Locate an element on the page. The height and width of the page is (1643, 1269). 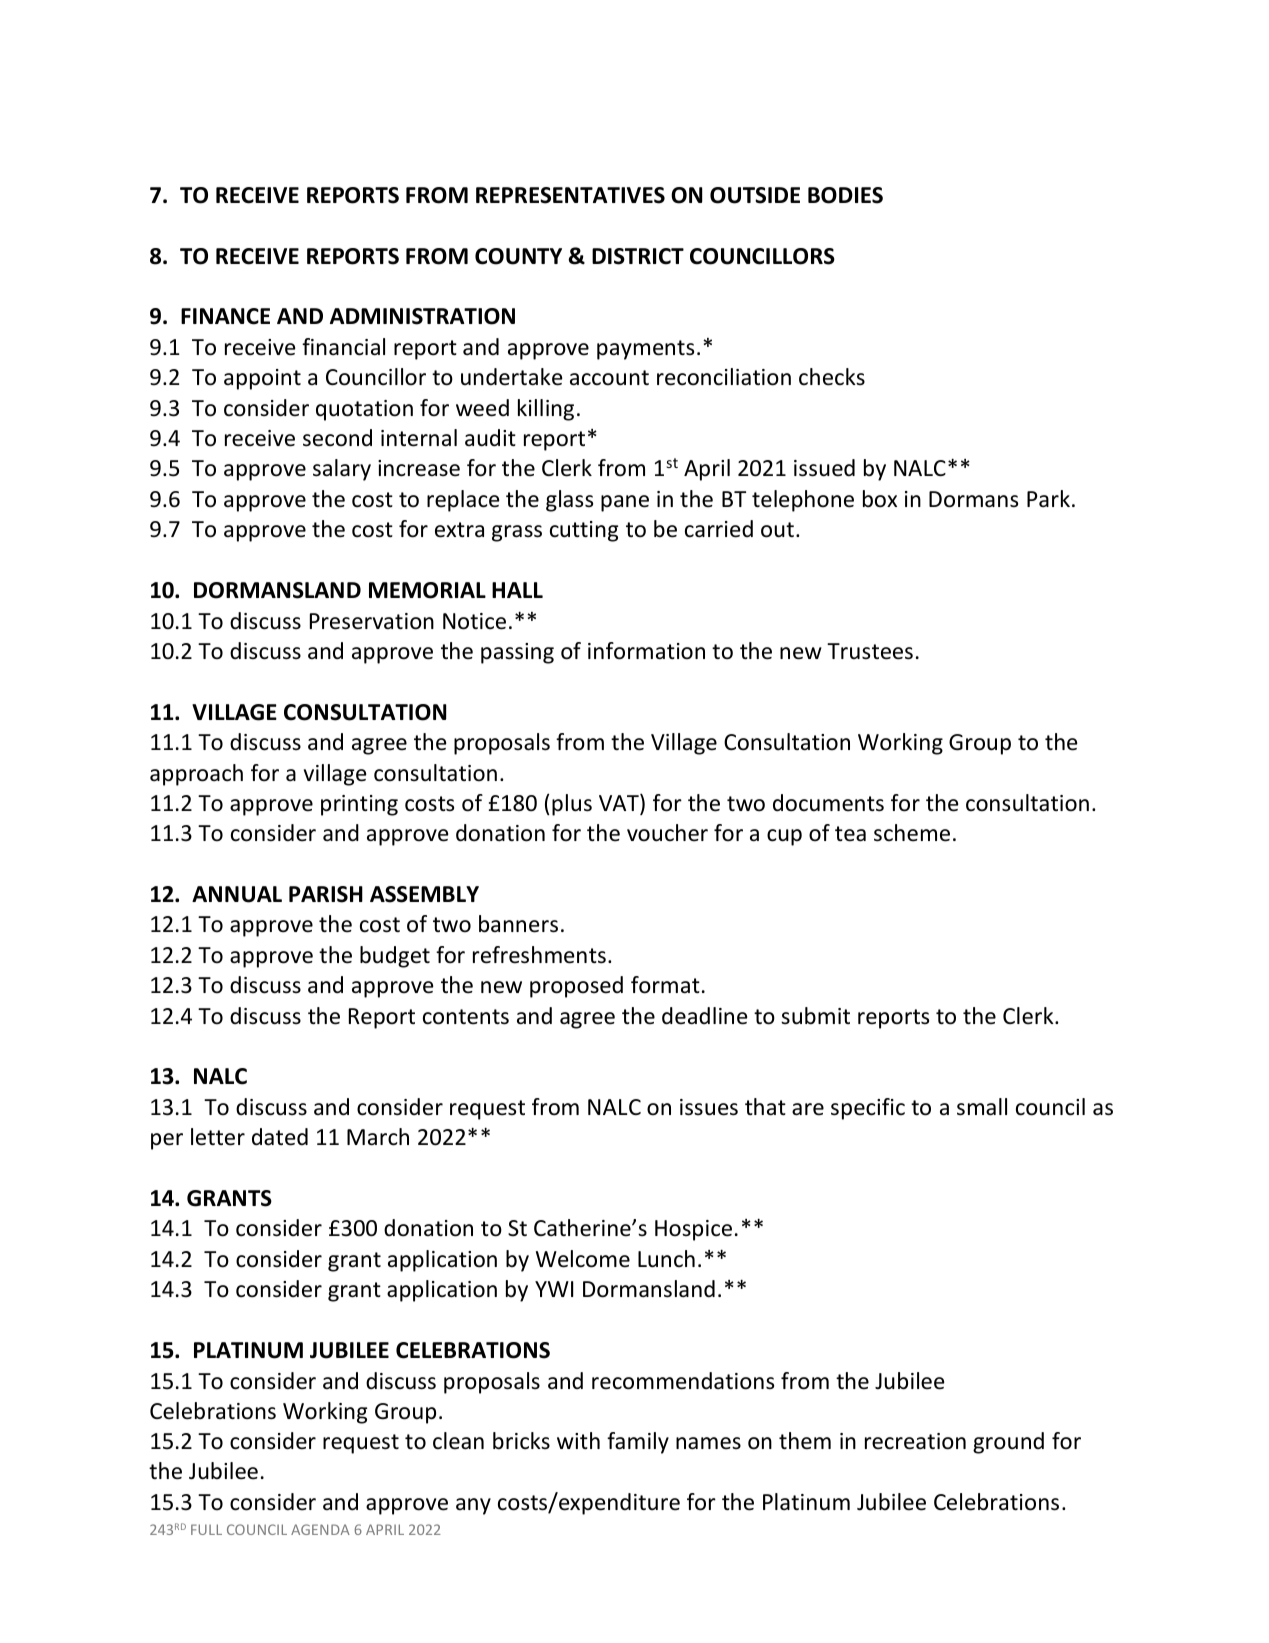
FINANCE is located at coordinates (225, 316).
